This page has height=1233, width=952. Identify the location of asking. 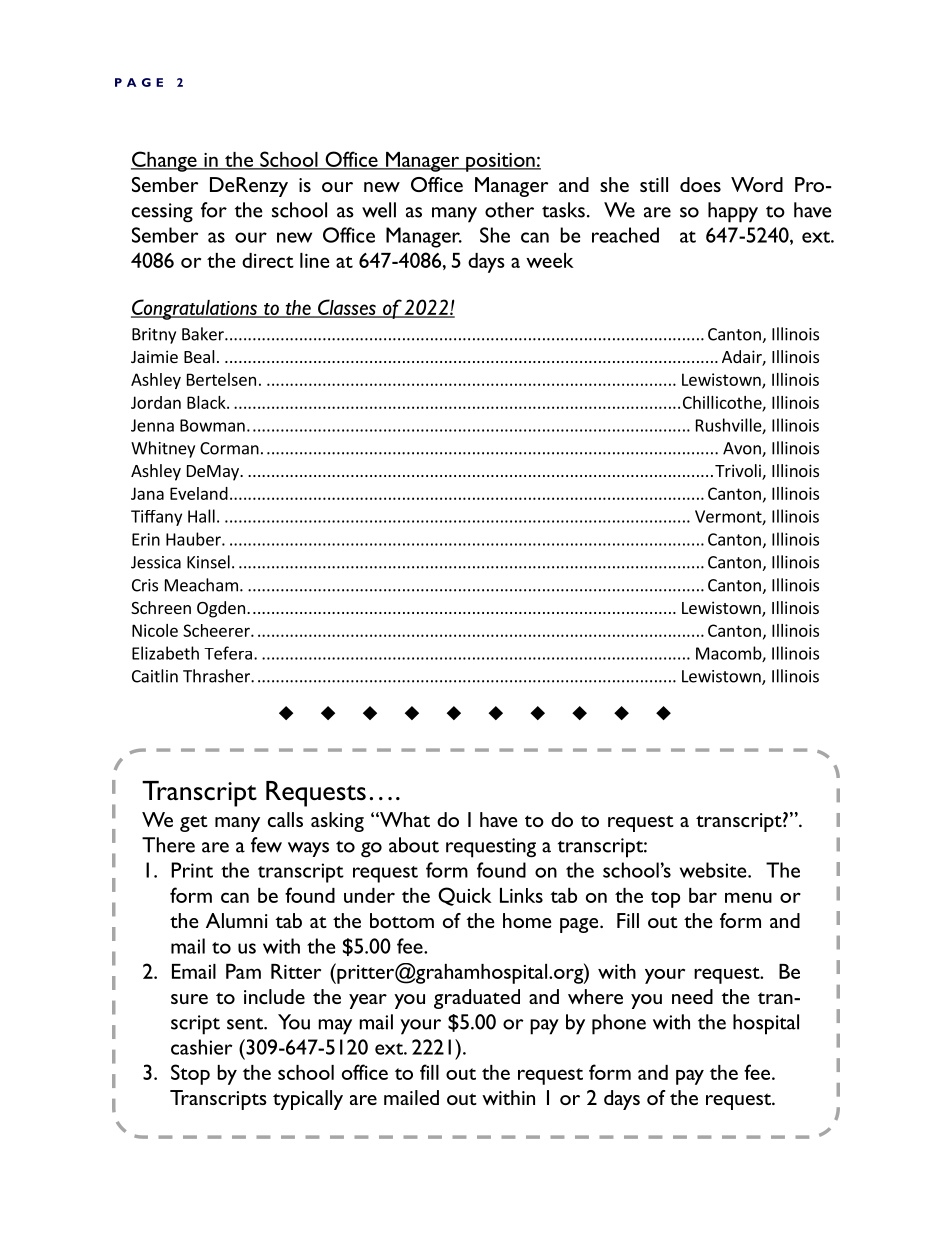
(337, 822).
